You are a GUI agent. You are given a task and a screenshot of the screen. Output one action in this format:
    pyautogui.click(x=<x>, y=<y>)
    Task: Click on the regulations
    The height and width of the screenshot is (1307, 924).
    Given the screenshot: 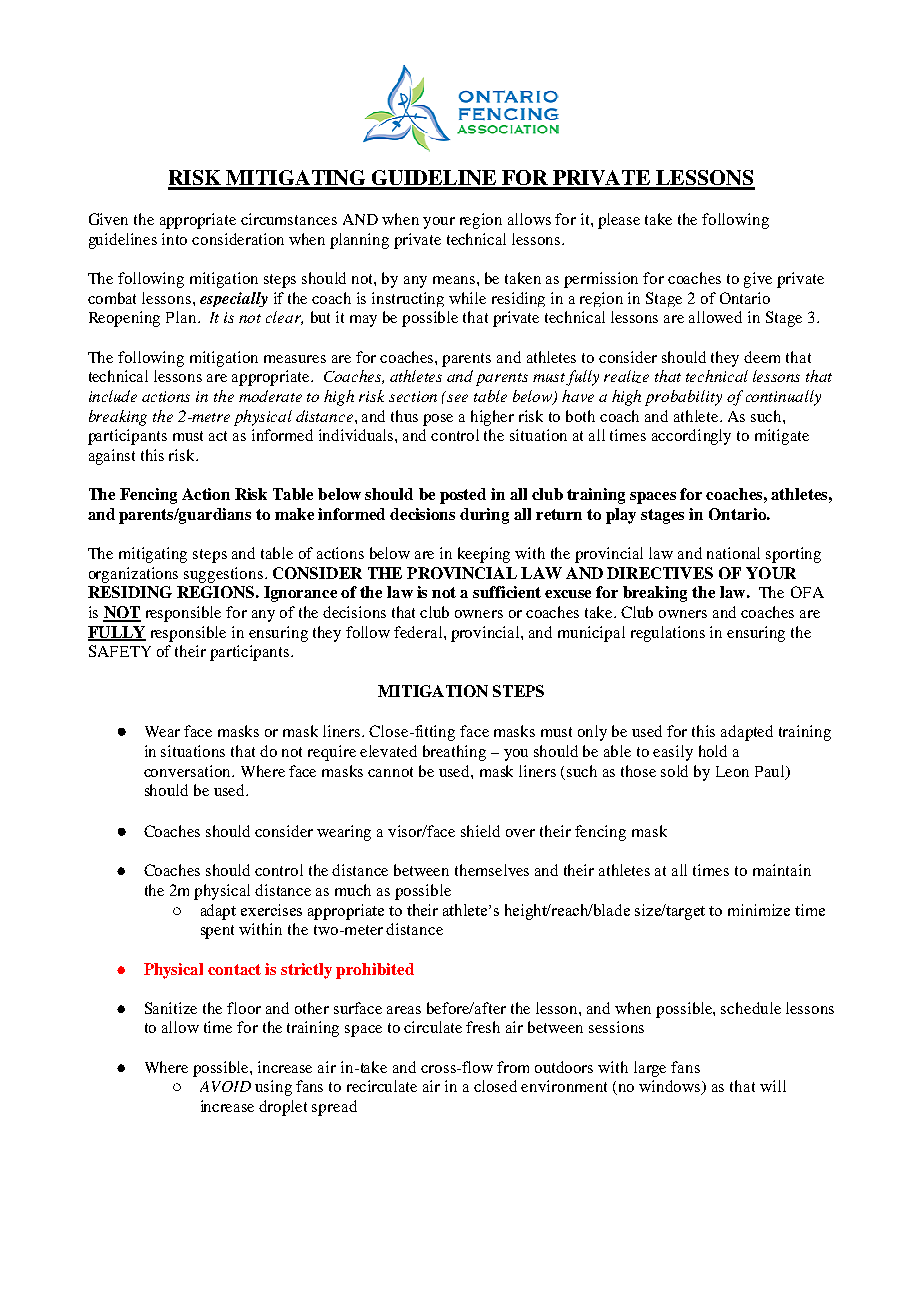 What is the action you would take?
    pyautogui.click(x=668, y=634)
